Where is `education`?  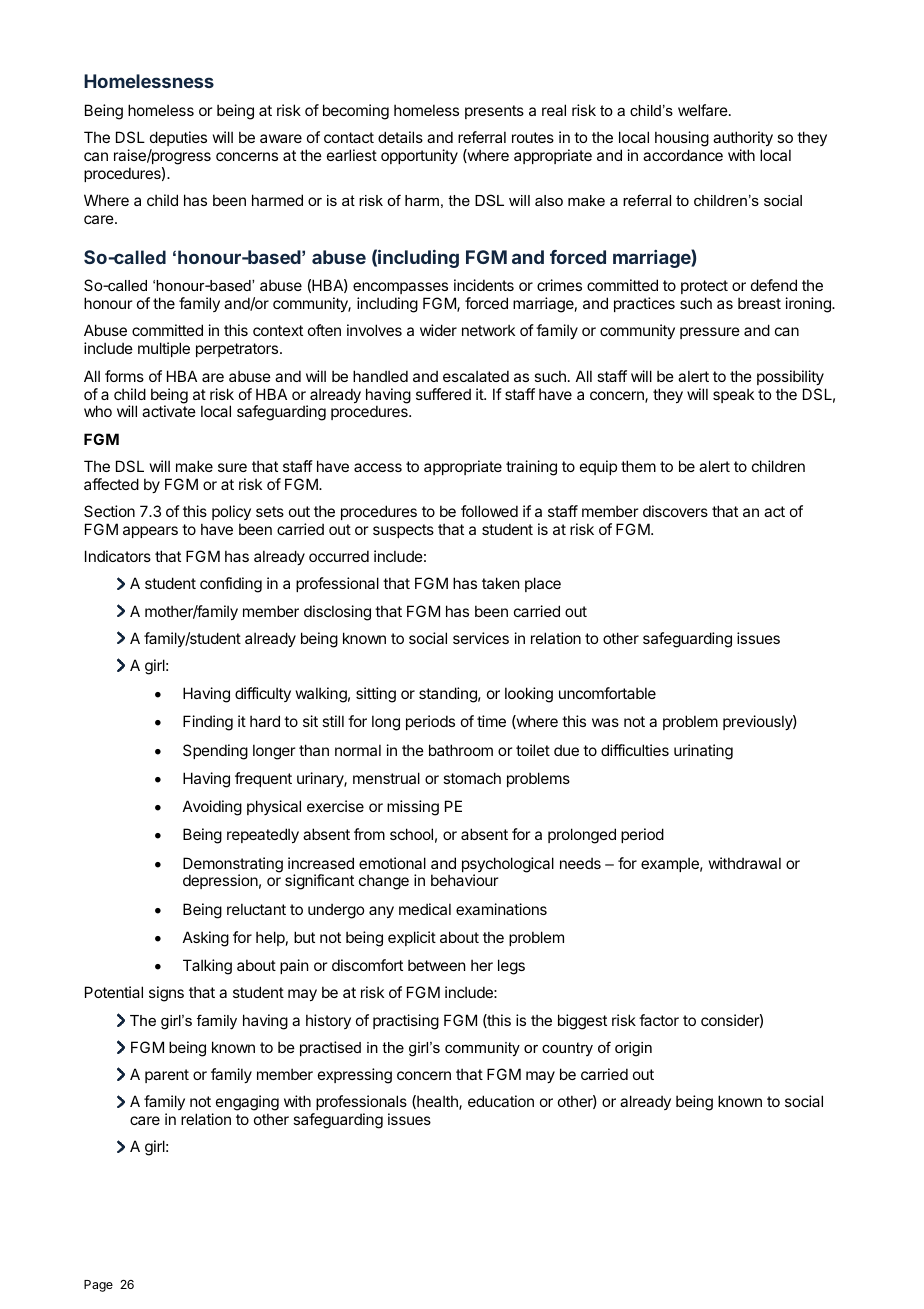
education is located at coordinates (501, 1101).
